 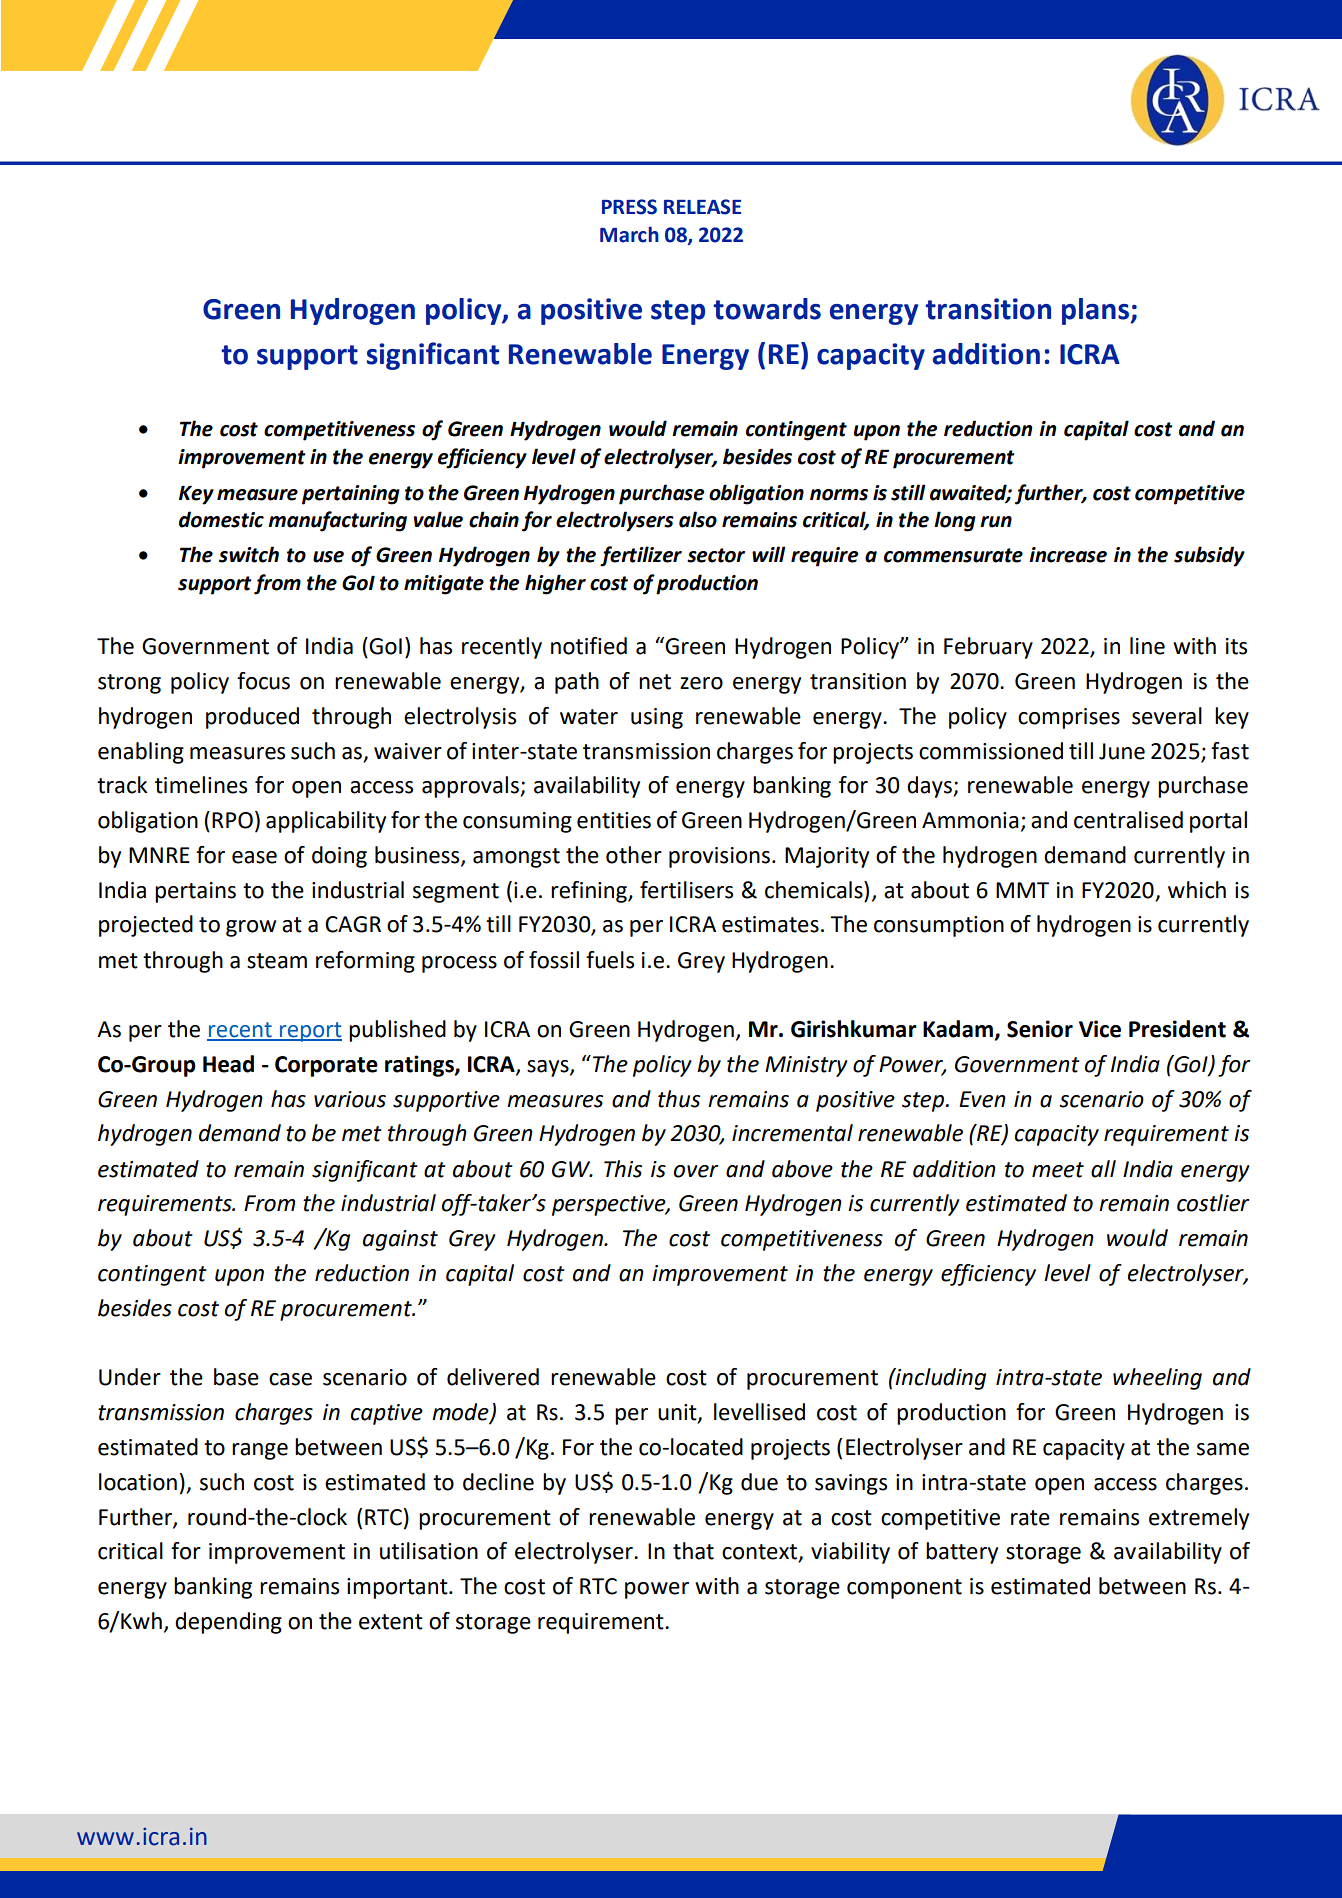 What do you see at coordinates (1199, 1519) in the screenshot?
I see `extremely` at bounding box center [1199, 1519].
